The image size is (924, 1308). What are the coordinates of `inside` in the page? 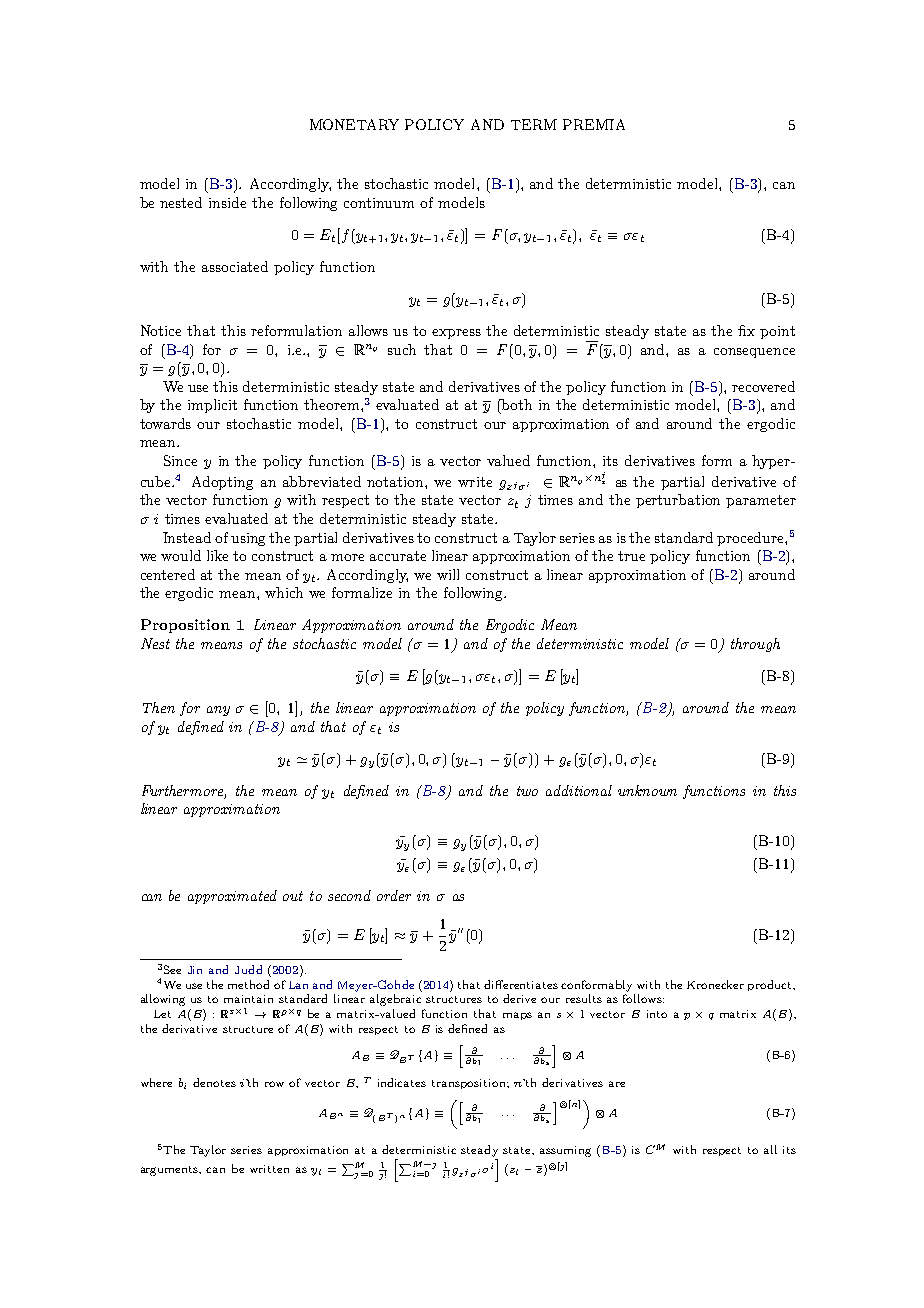 It's located at (227, 202).
